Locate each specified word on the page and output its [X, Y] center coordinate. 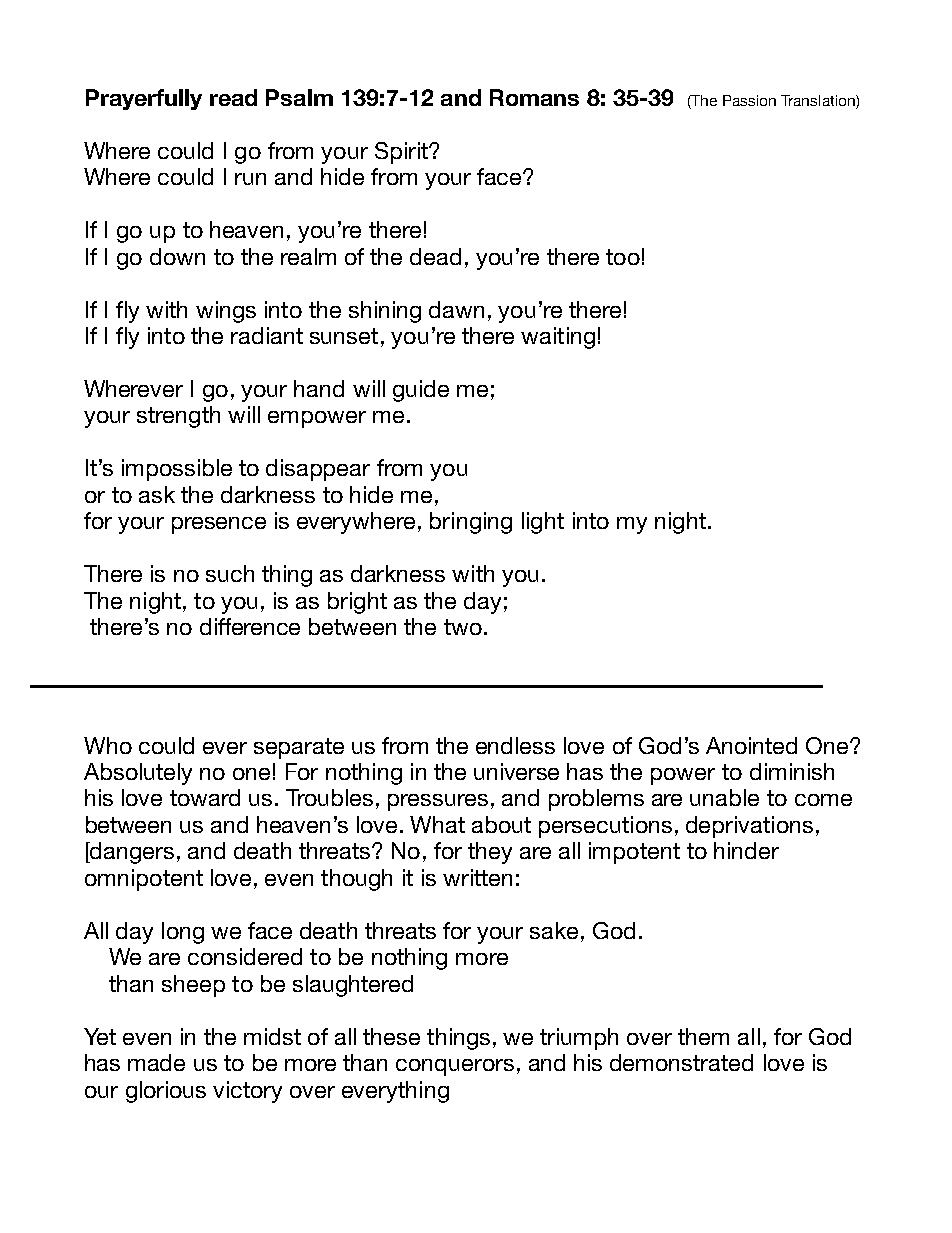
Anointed [751, 745]
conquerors [455, 1067]
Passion [749, 100]
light [543, 523]
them [703, 1036]
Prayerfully [144, 99]
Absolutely [138, 774]
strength [178, 417]
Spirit [402, 153]
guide [421, 391]
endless [515, 745]
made [156, 1062]
